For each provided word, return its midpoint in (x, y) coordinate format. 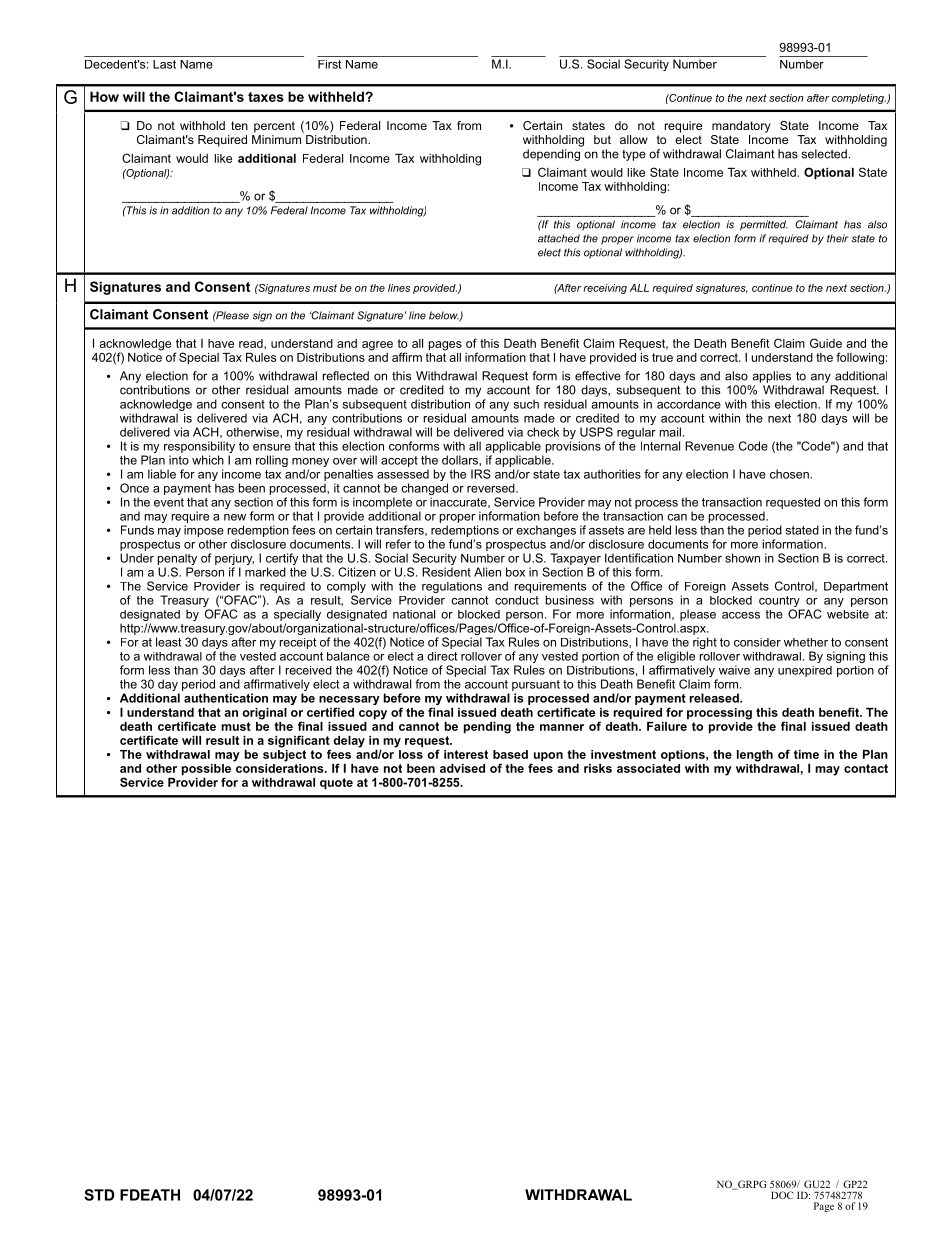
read (252, 343)
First (329, 64)
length (755, 756)
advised (462, 768)
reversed (492, 488)
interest (466, 754)
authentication (226, 698)
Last (164, 64)
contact (866, 768)
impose (204, 531)
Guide (826, 343)
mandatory (741, 127)
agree (377, 346)
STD (99, 1195)
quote (336, 784)
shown (742, 558)
